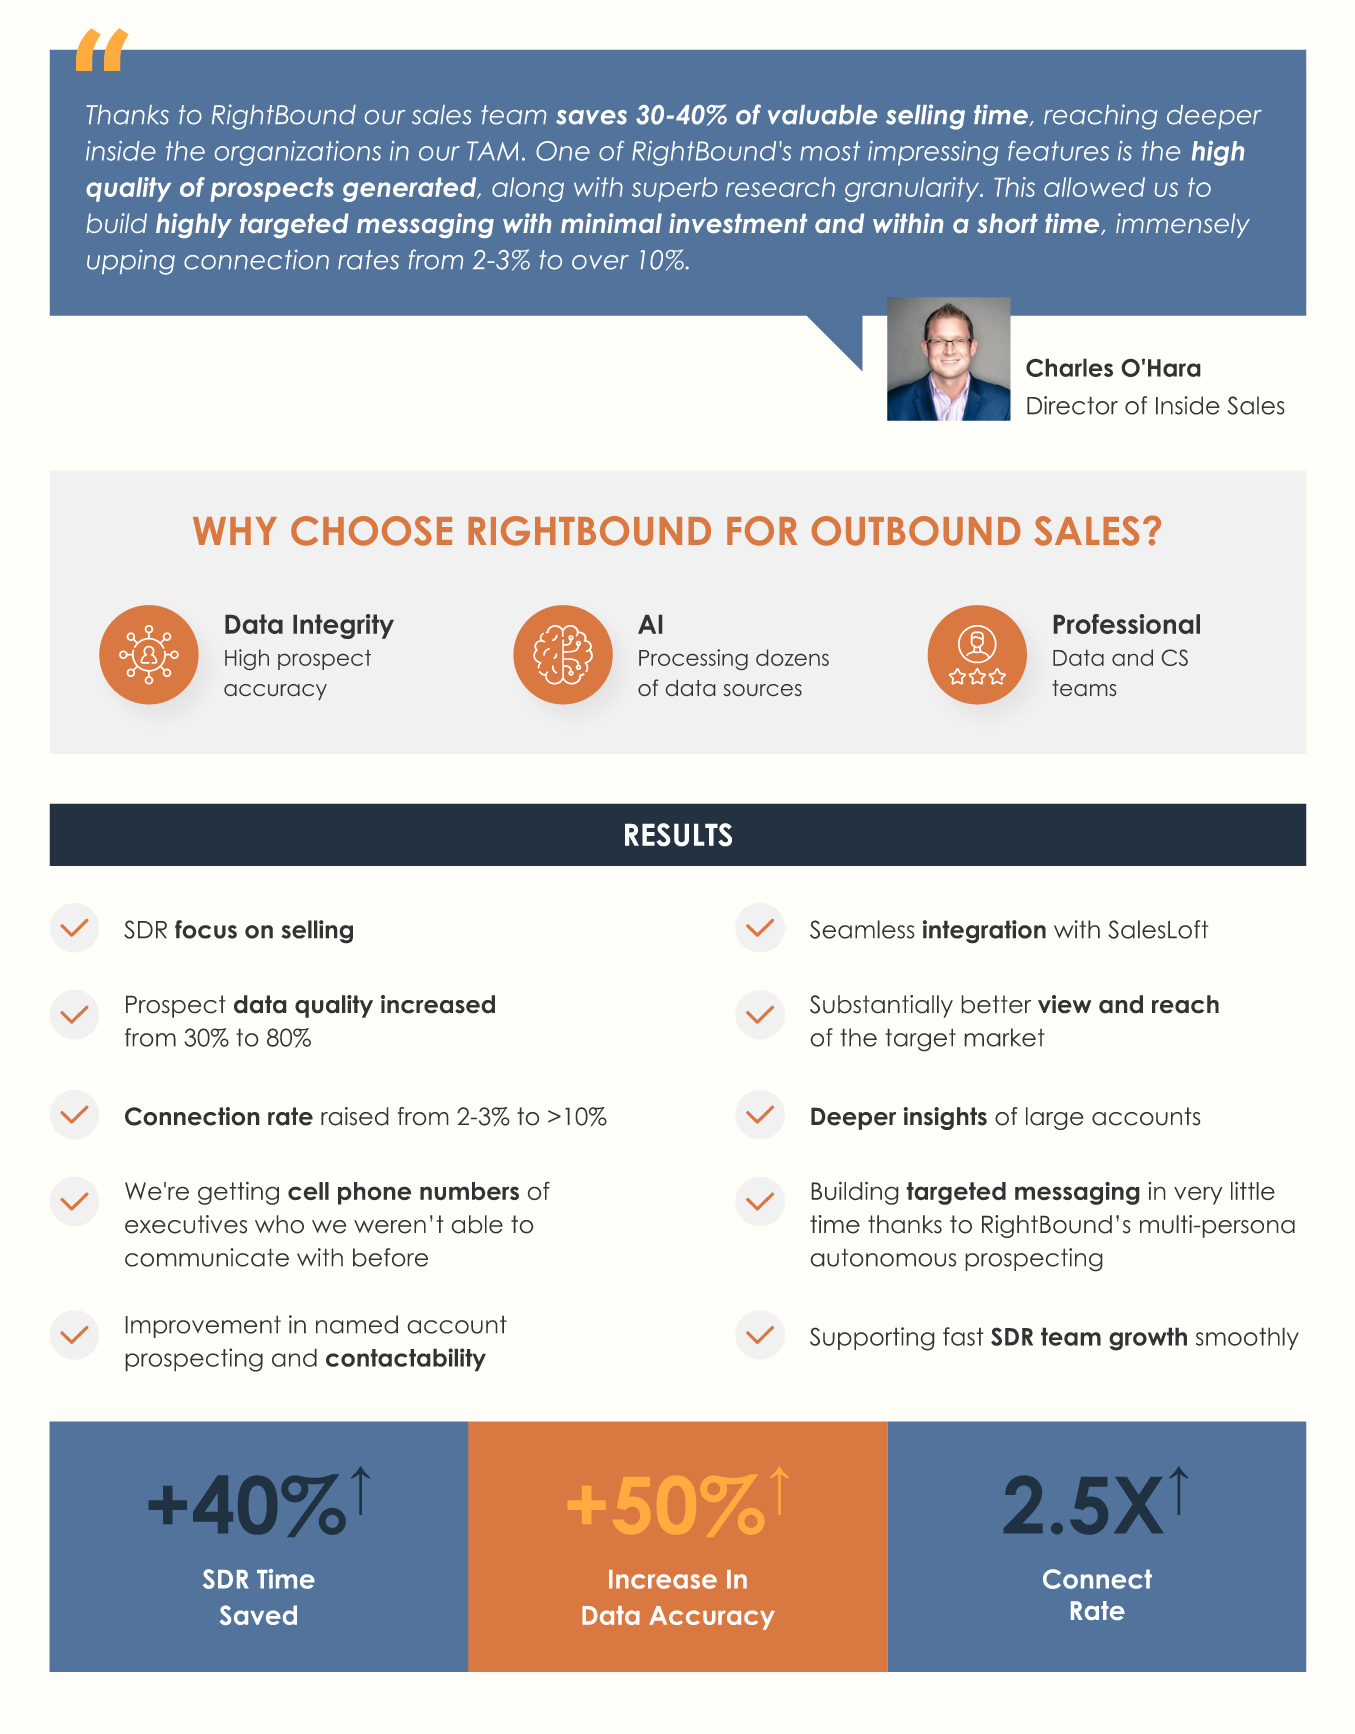 This document has width=1355, height=1734. I want to click on superb, so click(674, 189).
